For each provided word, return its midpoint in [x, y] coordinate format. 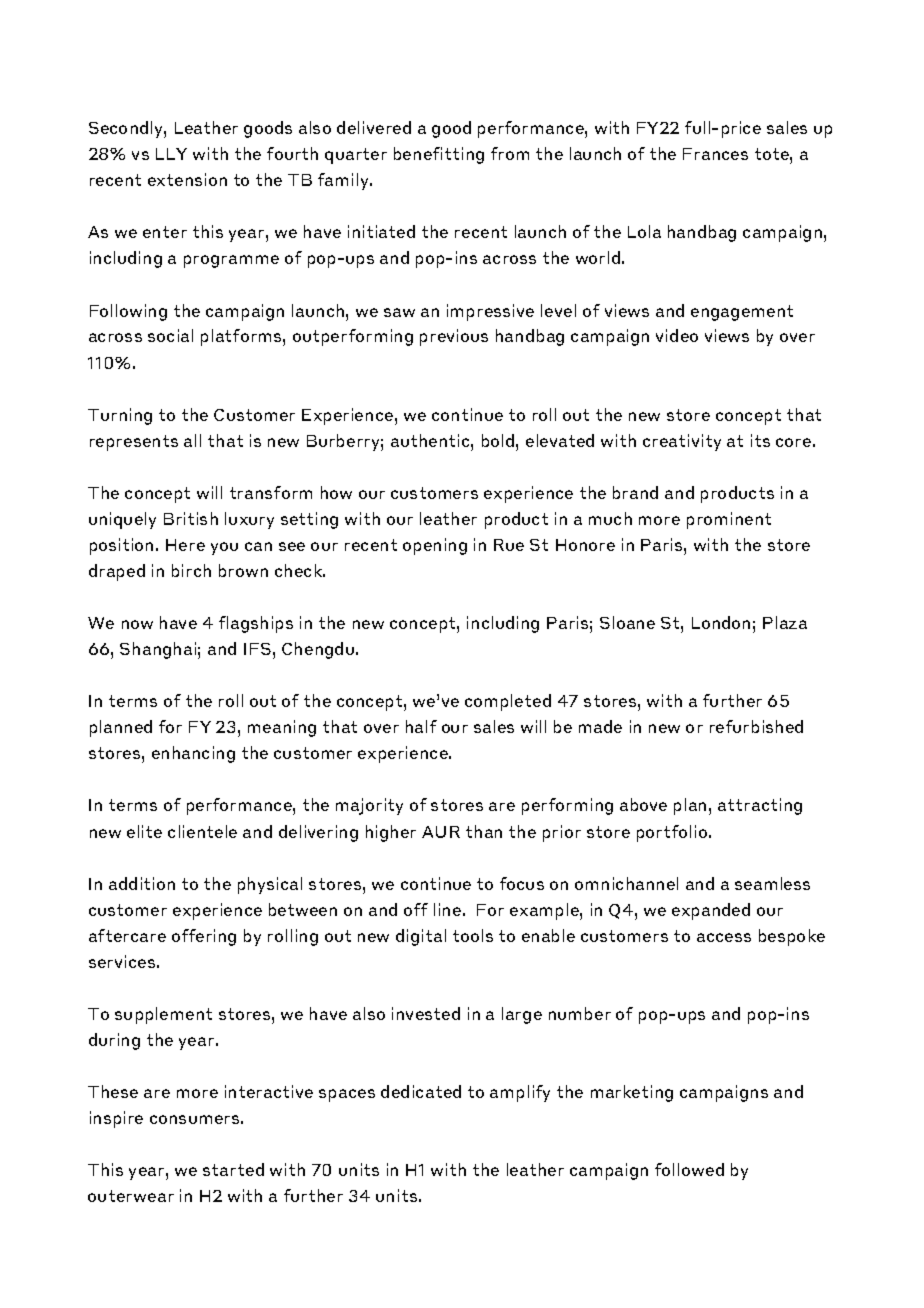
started [233, 1169]
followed [689, 1169]
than [484, 831]
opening [435, 546]
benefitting [439, 155]
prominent [729, 520]
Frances [715, 154]
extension [187, 179]
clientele [202, 831]
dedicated [421, 1091]
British [191, 518]
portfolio [672, 833]
